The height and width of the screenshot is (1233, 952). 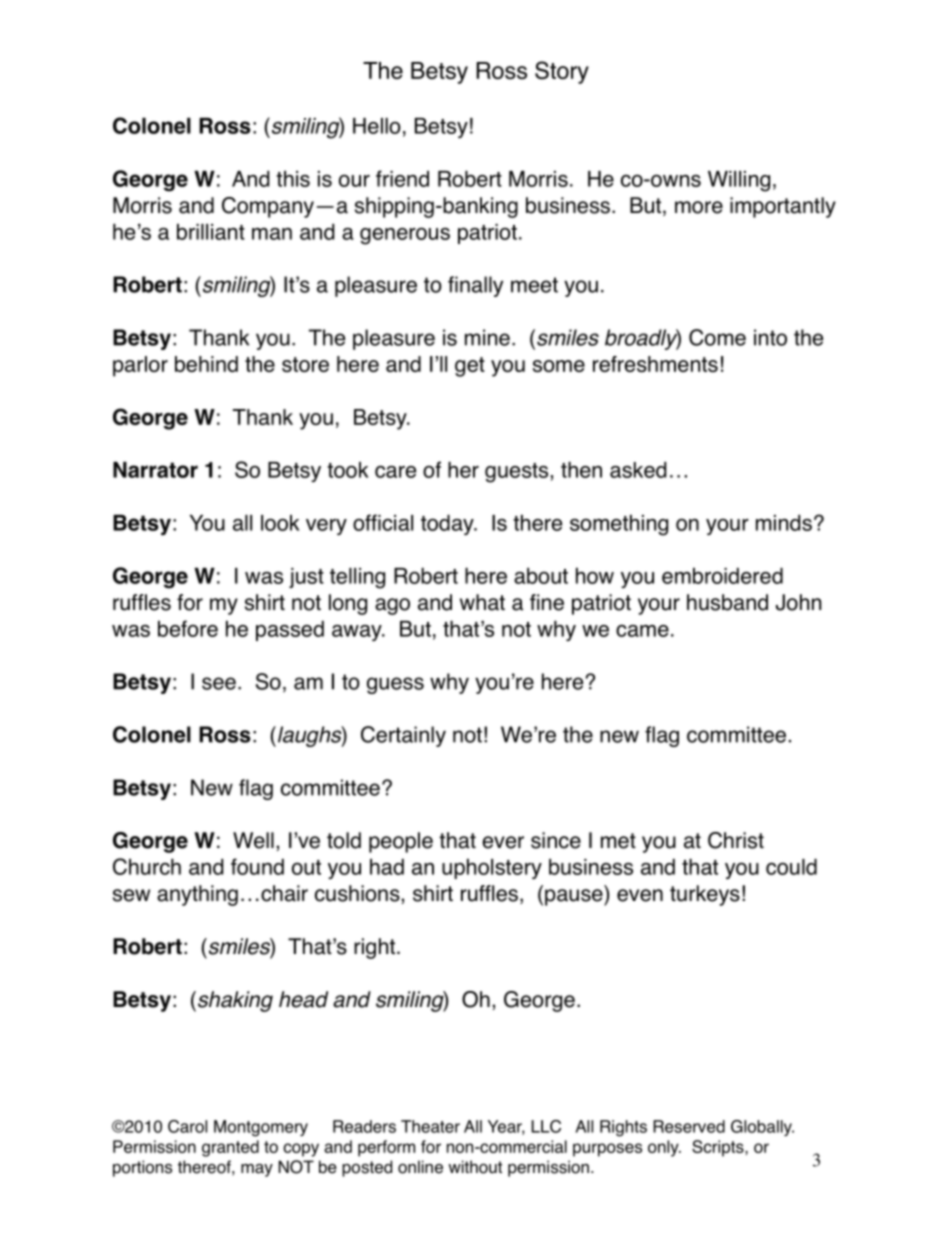 What do you see at coordinates (503, 842) in the screenshot?
I see `ever` at bounding box center [503, 842].
